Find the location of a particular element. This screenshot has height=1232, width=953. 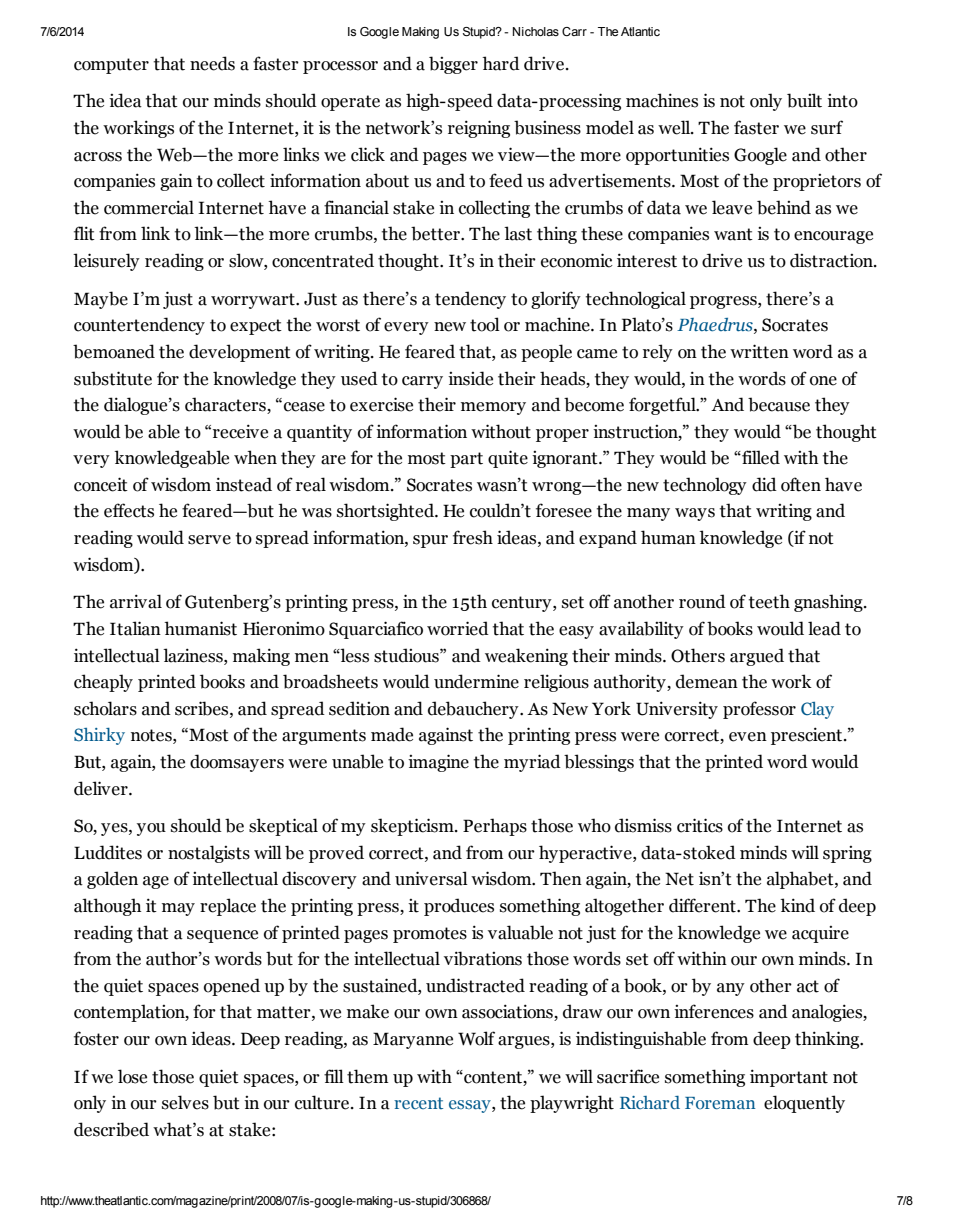

arrival is located at coordinates (136, 601).
